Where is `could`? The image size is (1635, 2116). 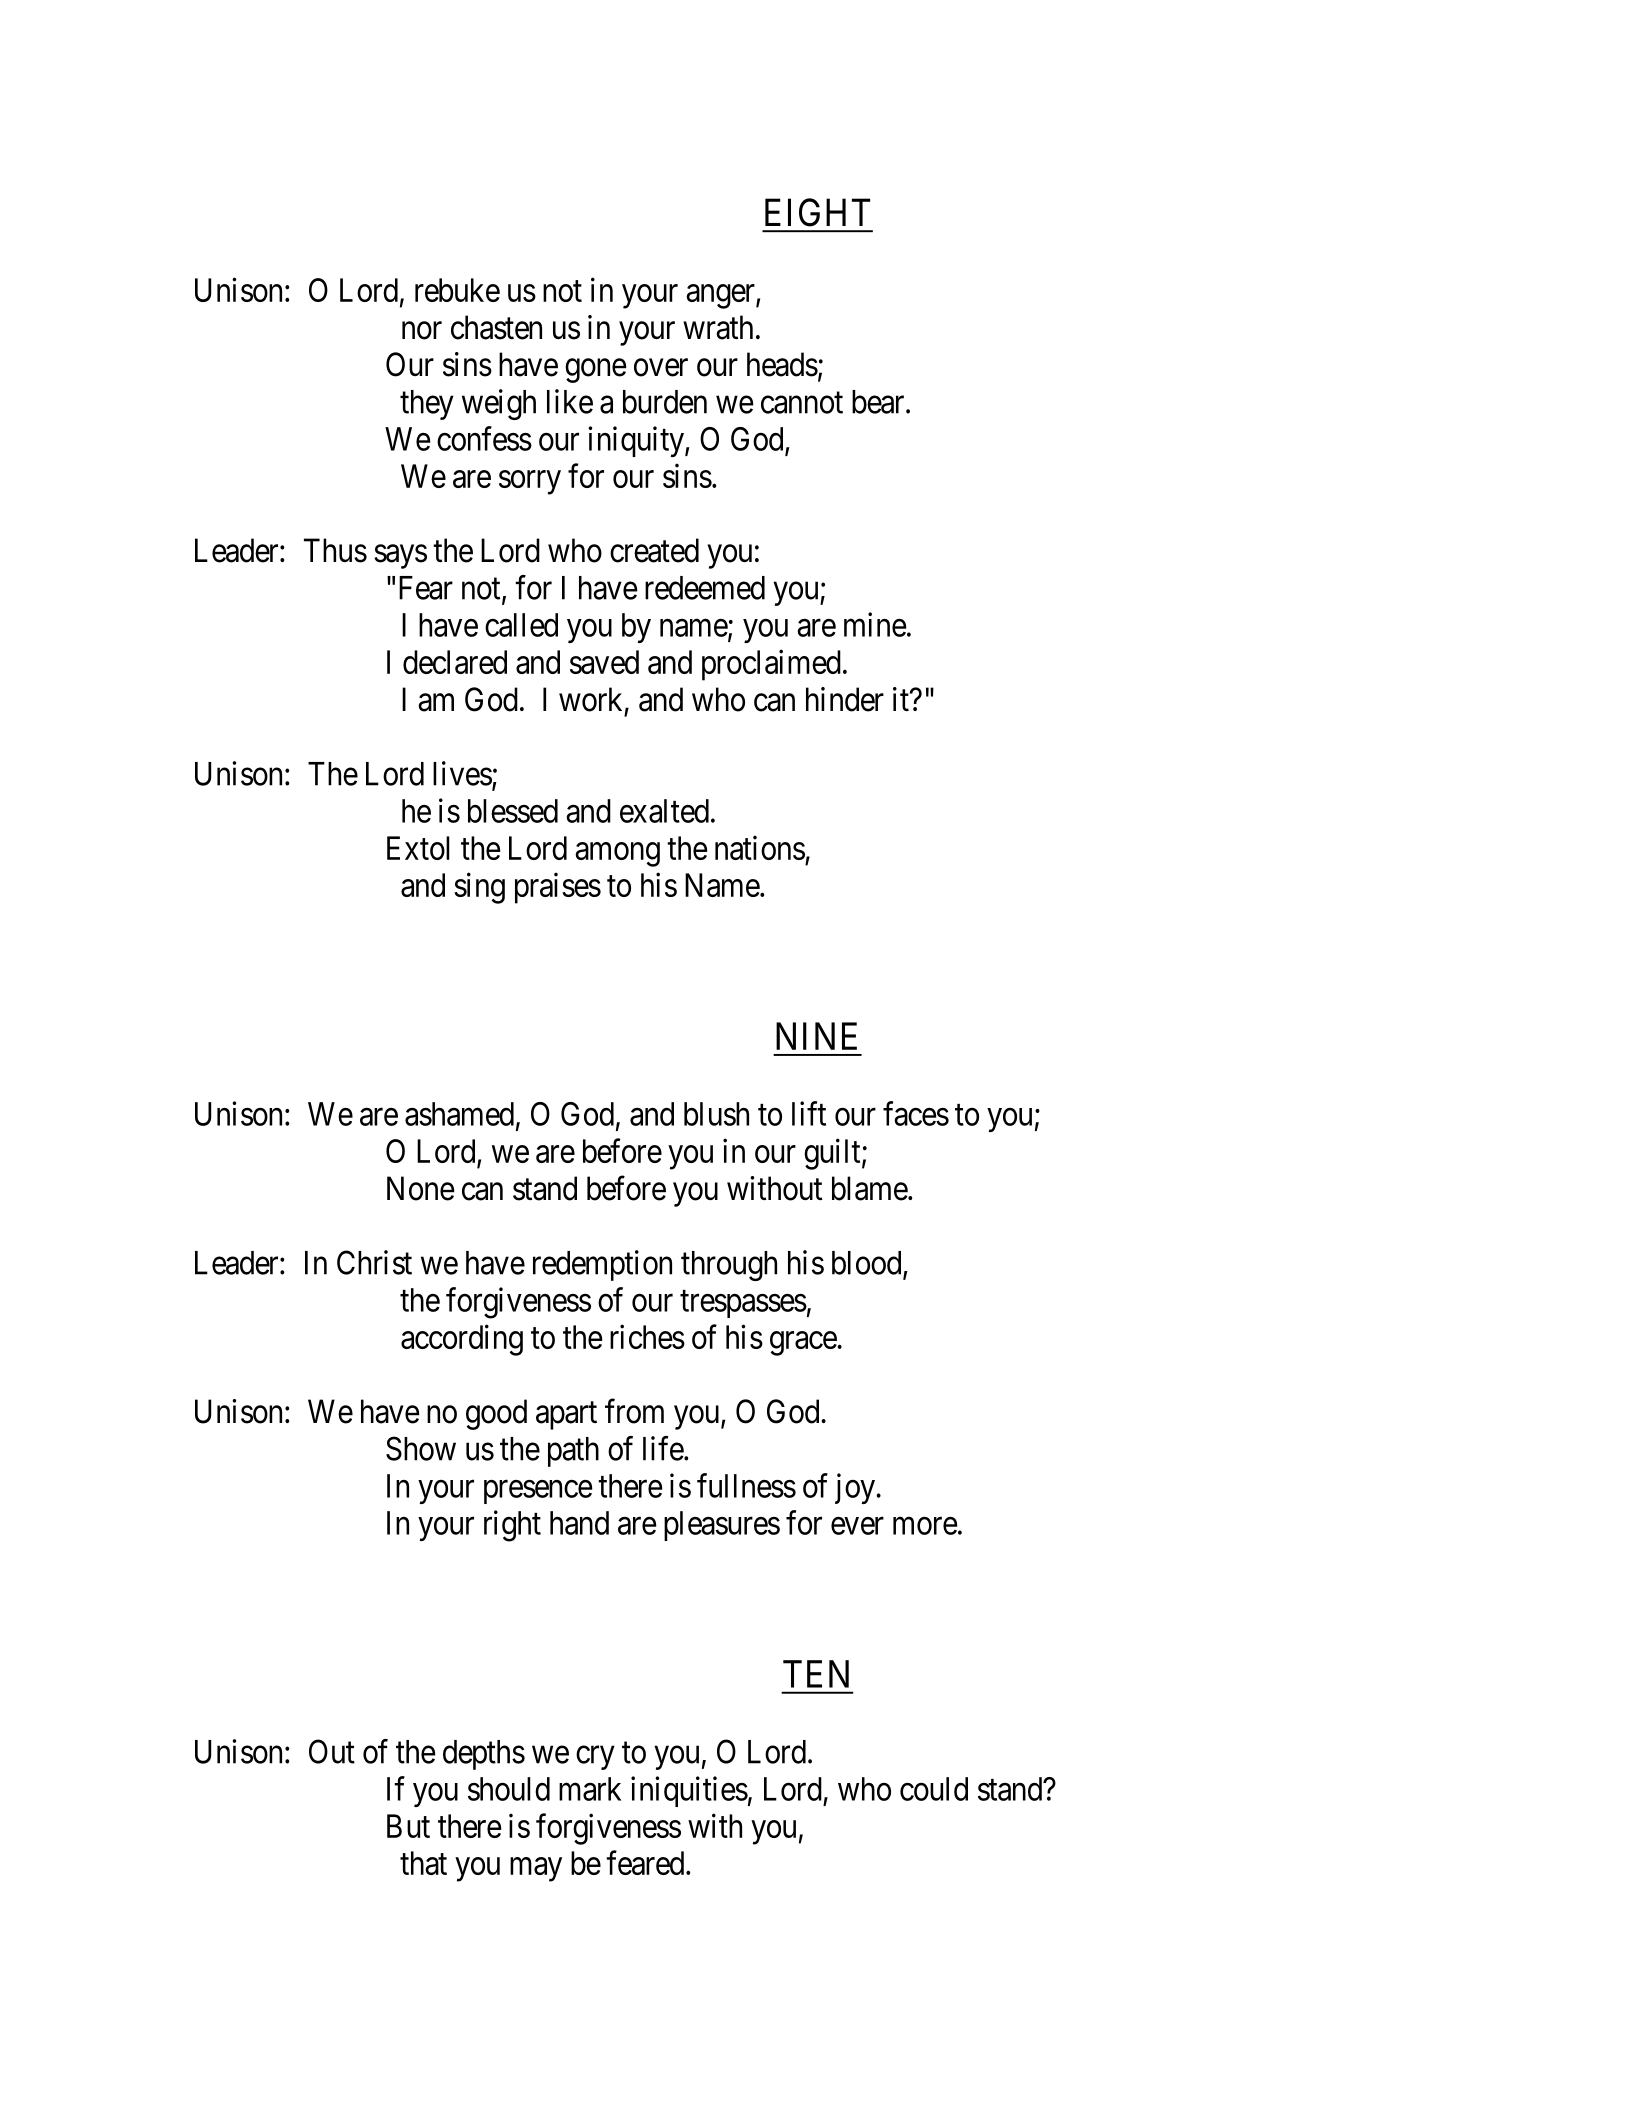
could is located at coordinates (934, 1789).
